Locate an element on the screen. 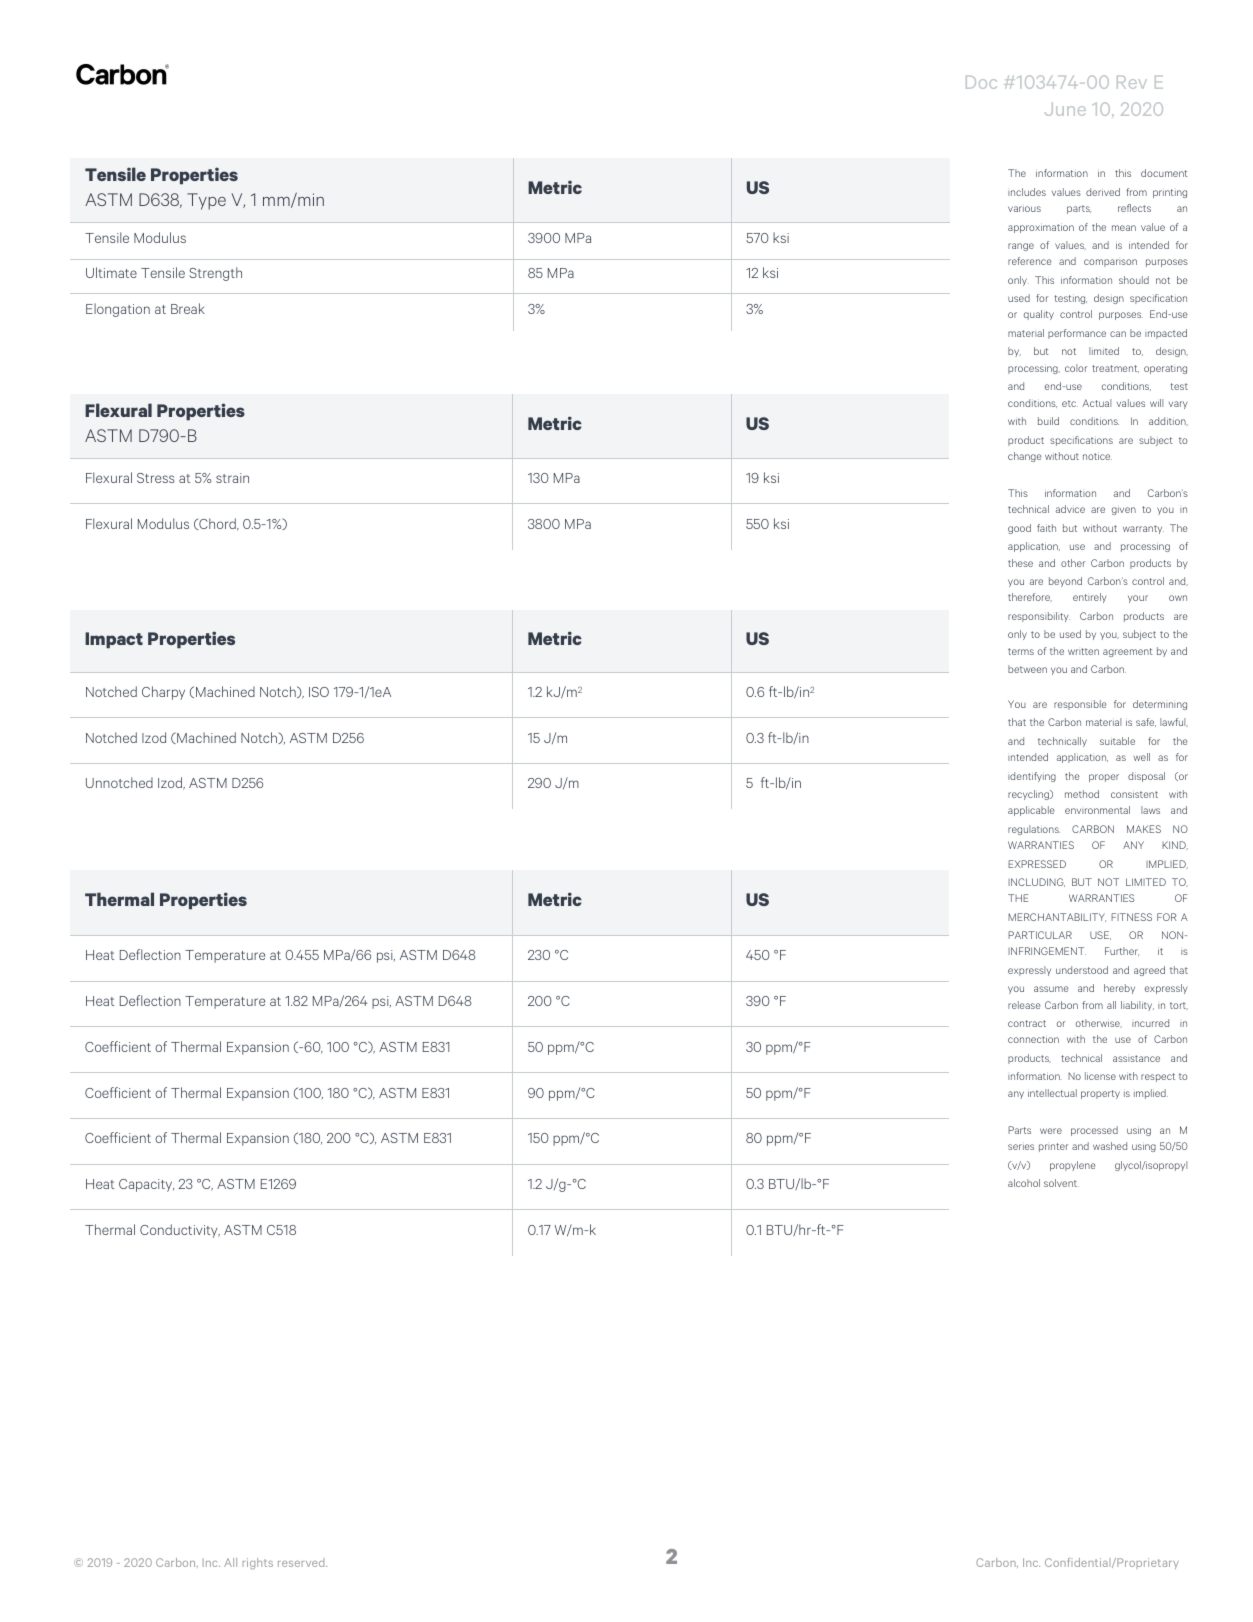  includes is located at coordinates (1027, 192).
